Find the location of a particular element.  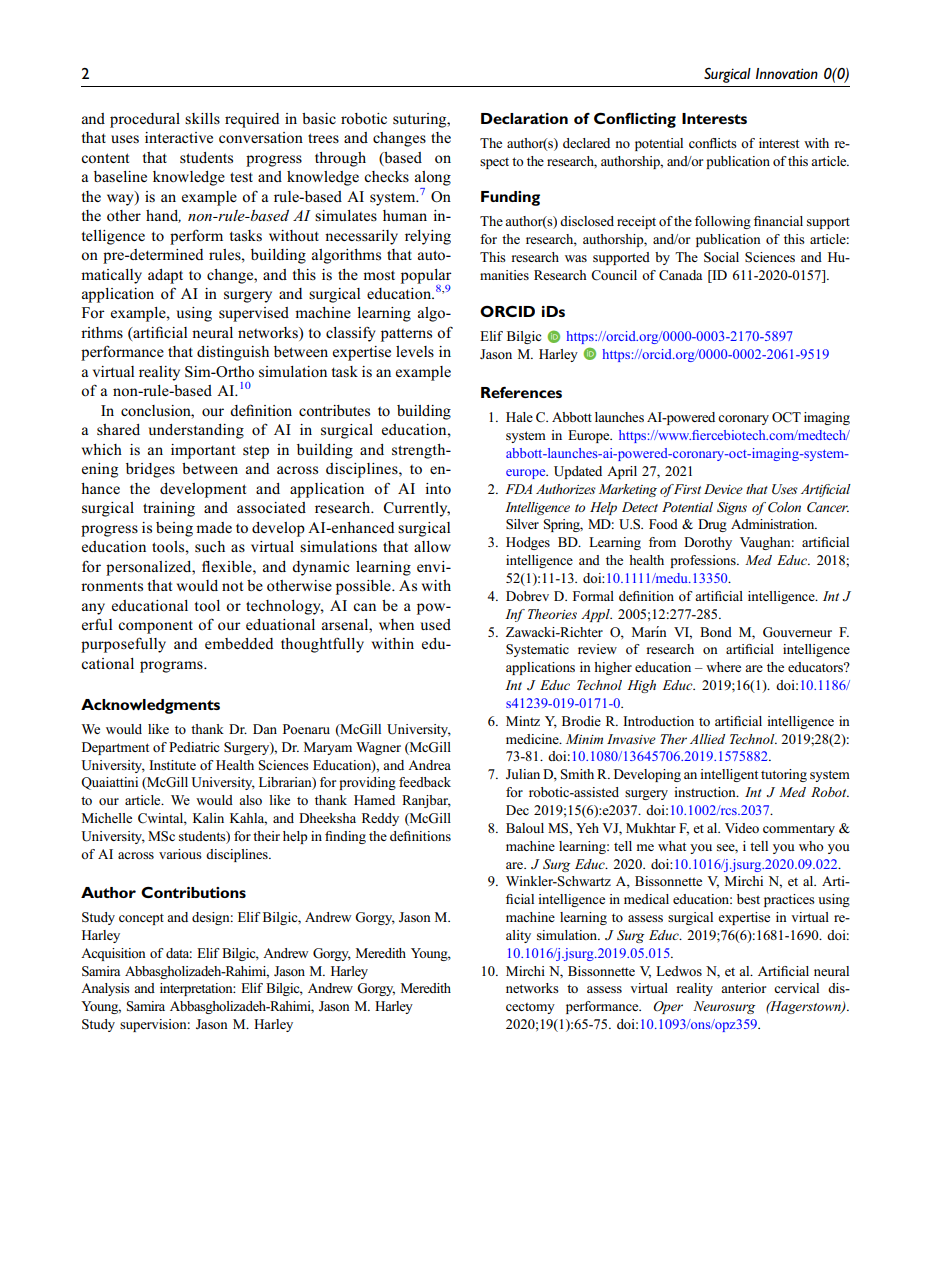

Declaration is located at coordinates (524, 118).
